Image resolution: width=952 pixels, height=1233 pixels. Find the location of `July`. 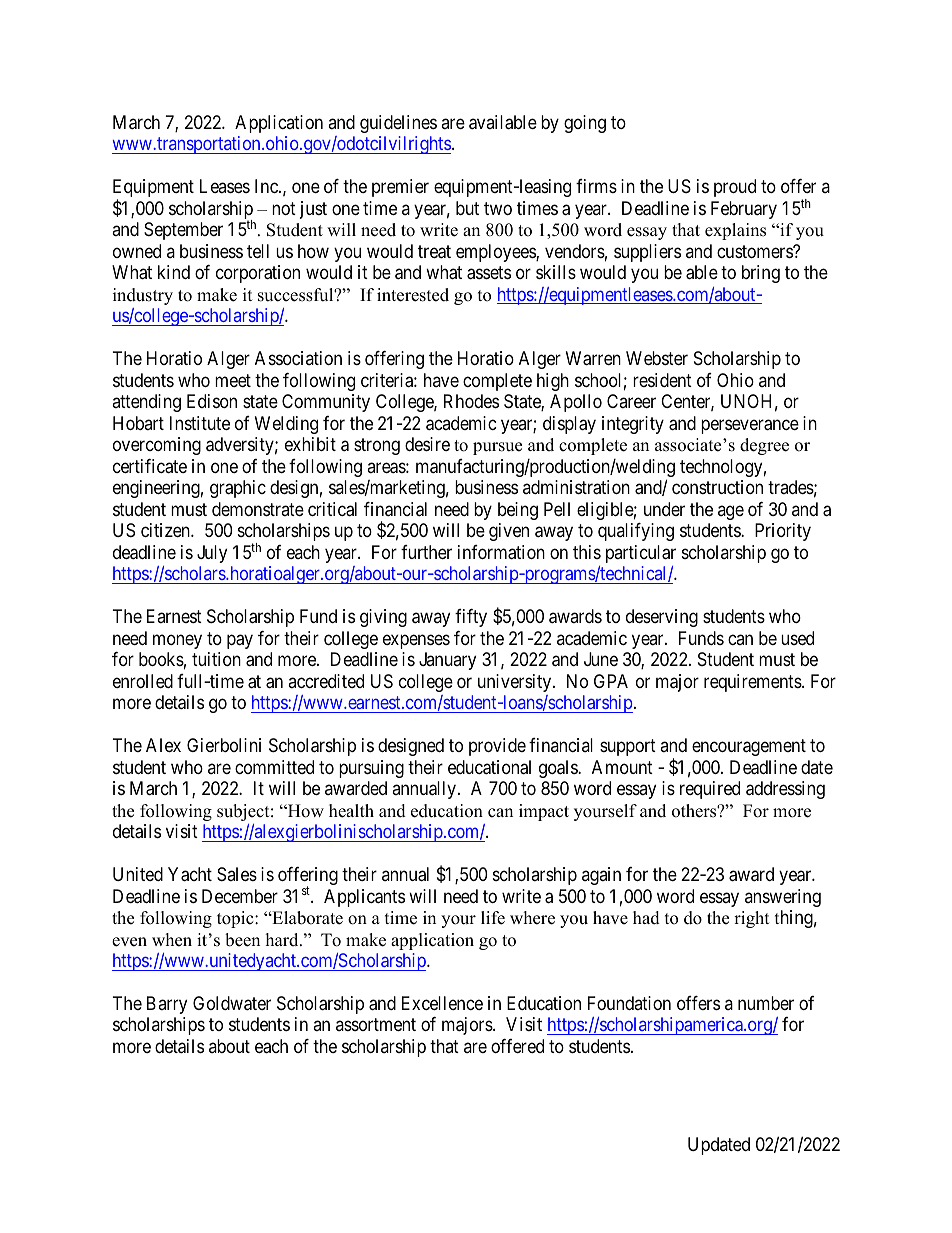

July is located at coordinates (212, 554).
